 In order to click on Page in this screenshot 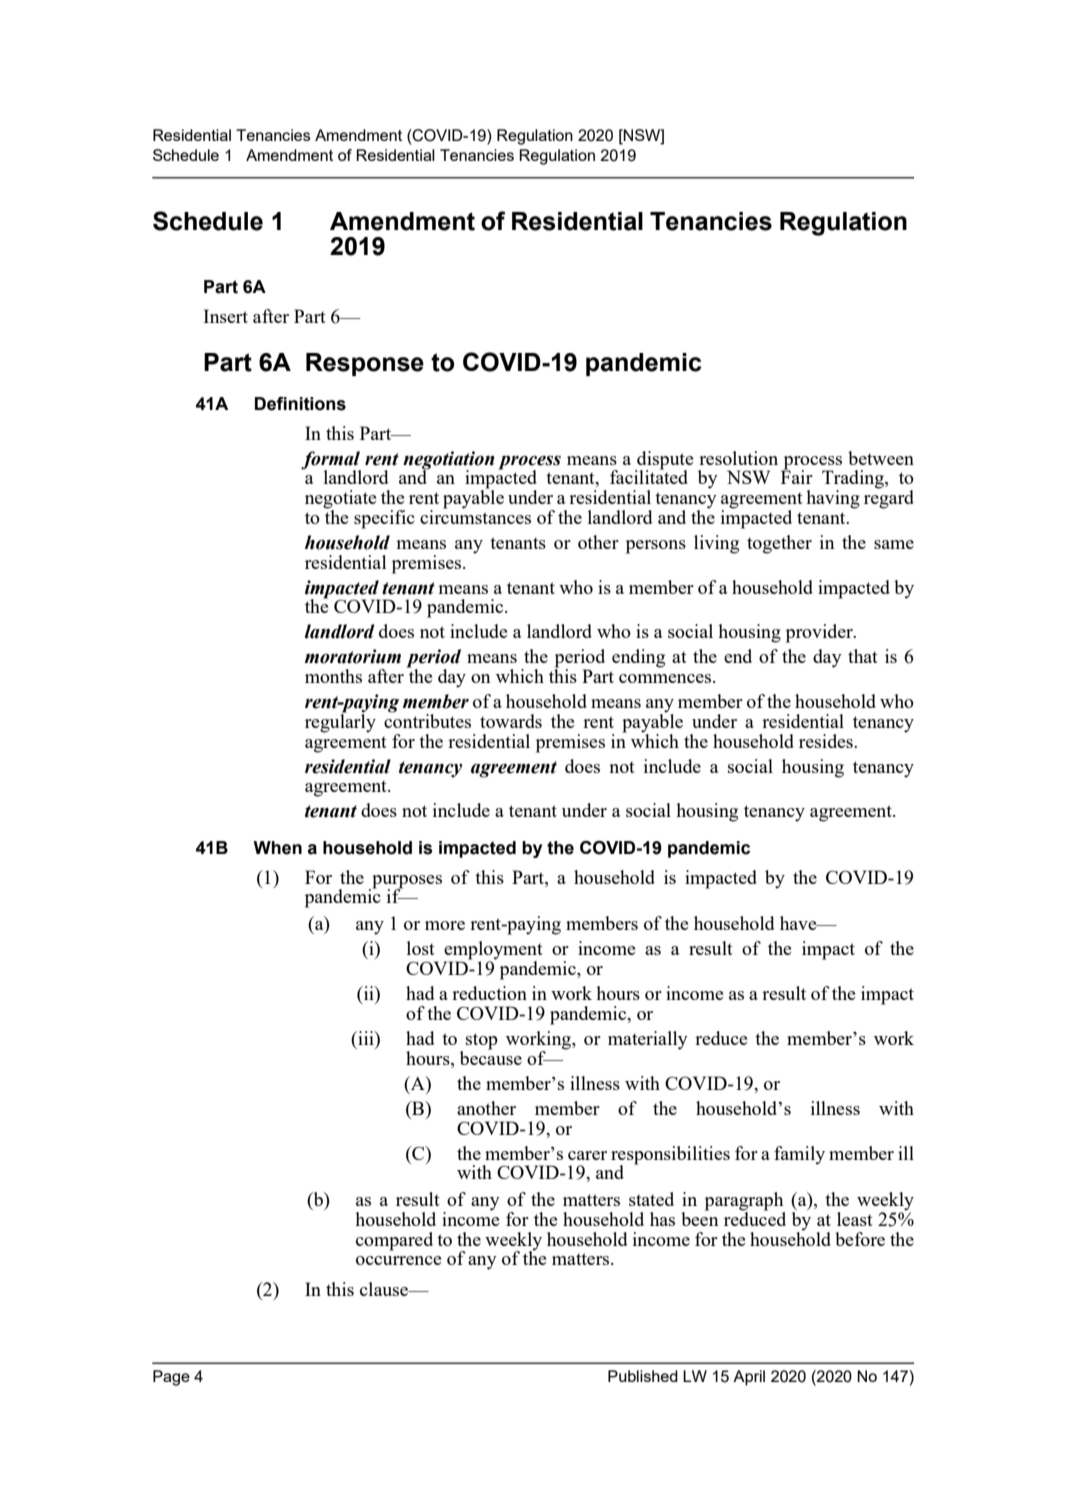, I will do `click(171, 1378)`.
